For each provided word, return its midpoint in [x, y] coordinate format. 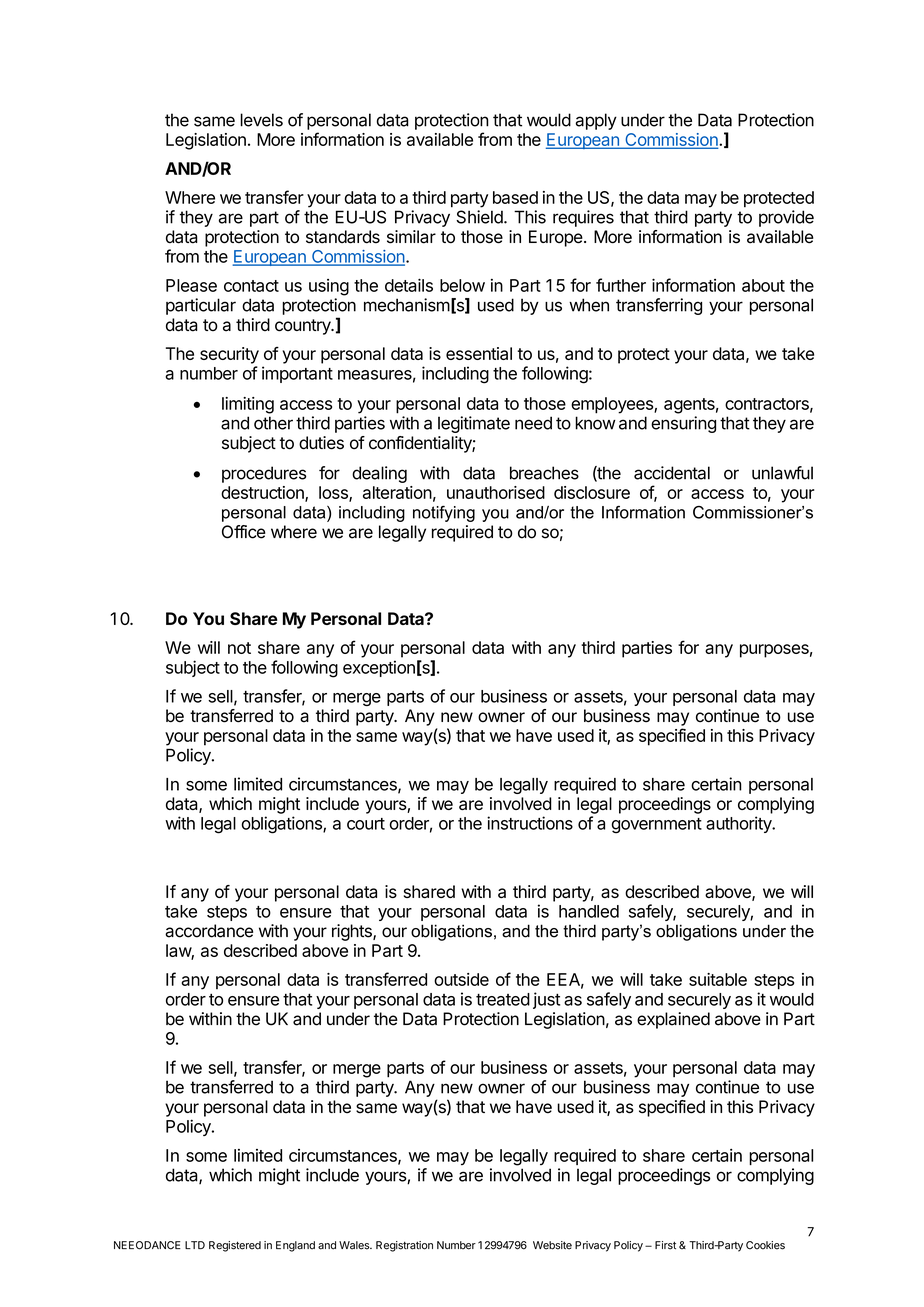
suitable [718, 979]
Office [244, 532]
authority [740, 824]
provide [786, 218]
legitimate [474, 424]
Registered [235, 1246]
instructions [530, 823]
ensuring [683, 424]
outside [461, 979]
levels [261, 120]
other [273, 423]
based [515, 197]
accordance [209, 931]
